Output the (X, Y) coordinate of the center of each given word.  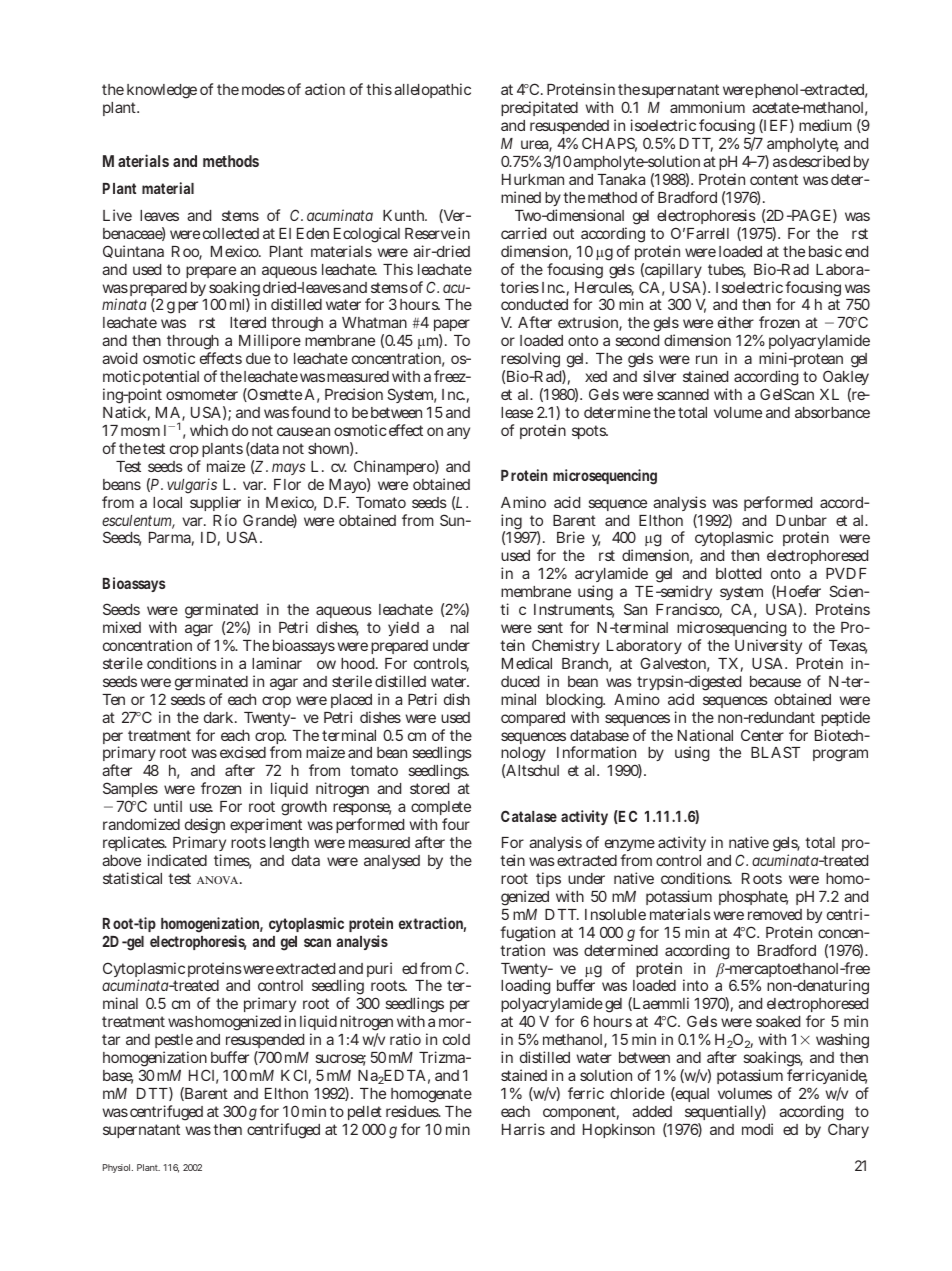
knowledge (162, 91)
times (232, 861)
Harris (523, 1129)
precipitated (539, 108)
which (209, 430)
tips (548, 879)
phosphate (753, 898)
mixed (122, 627)
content (774, 179)
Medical (527, 663)
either (736, 322)
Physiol (118, 1168)
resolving (532, 361)
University (768, 648)
